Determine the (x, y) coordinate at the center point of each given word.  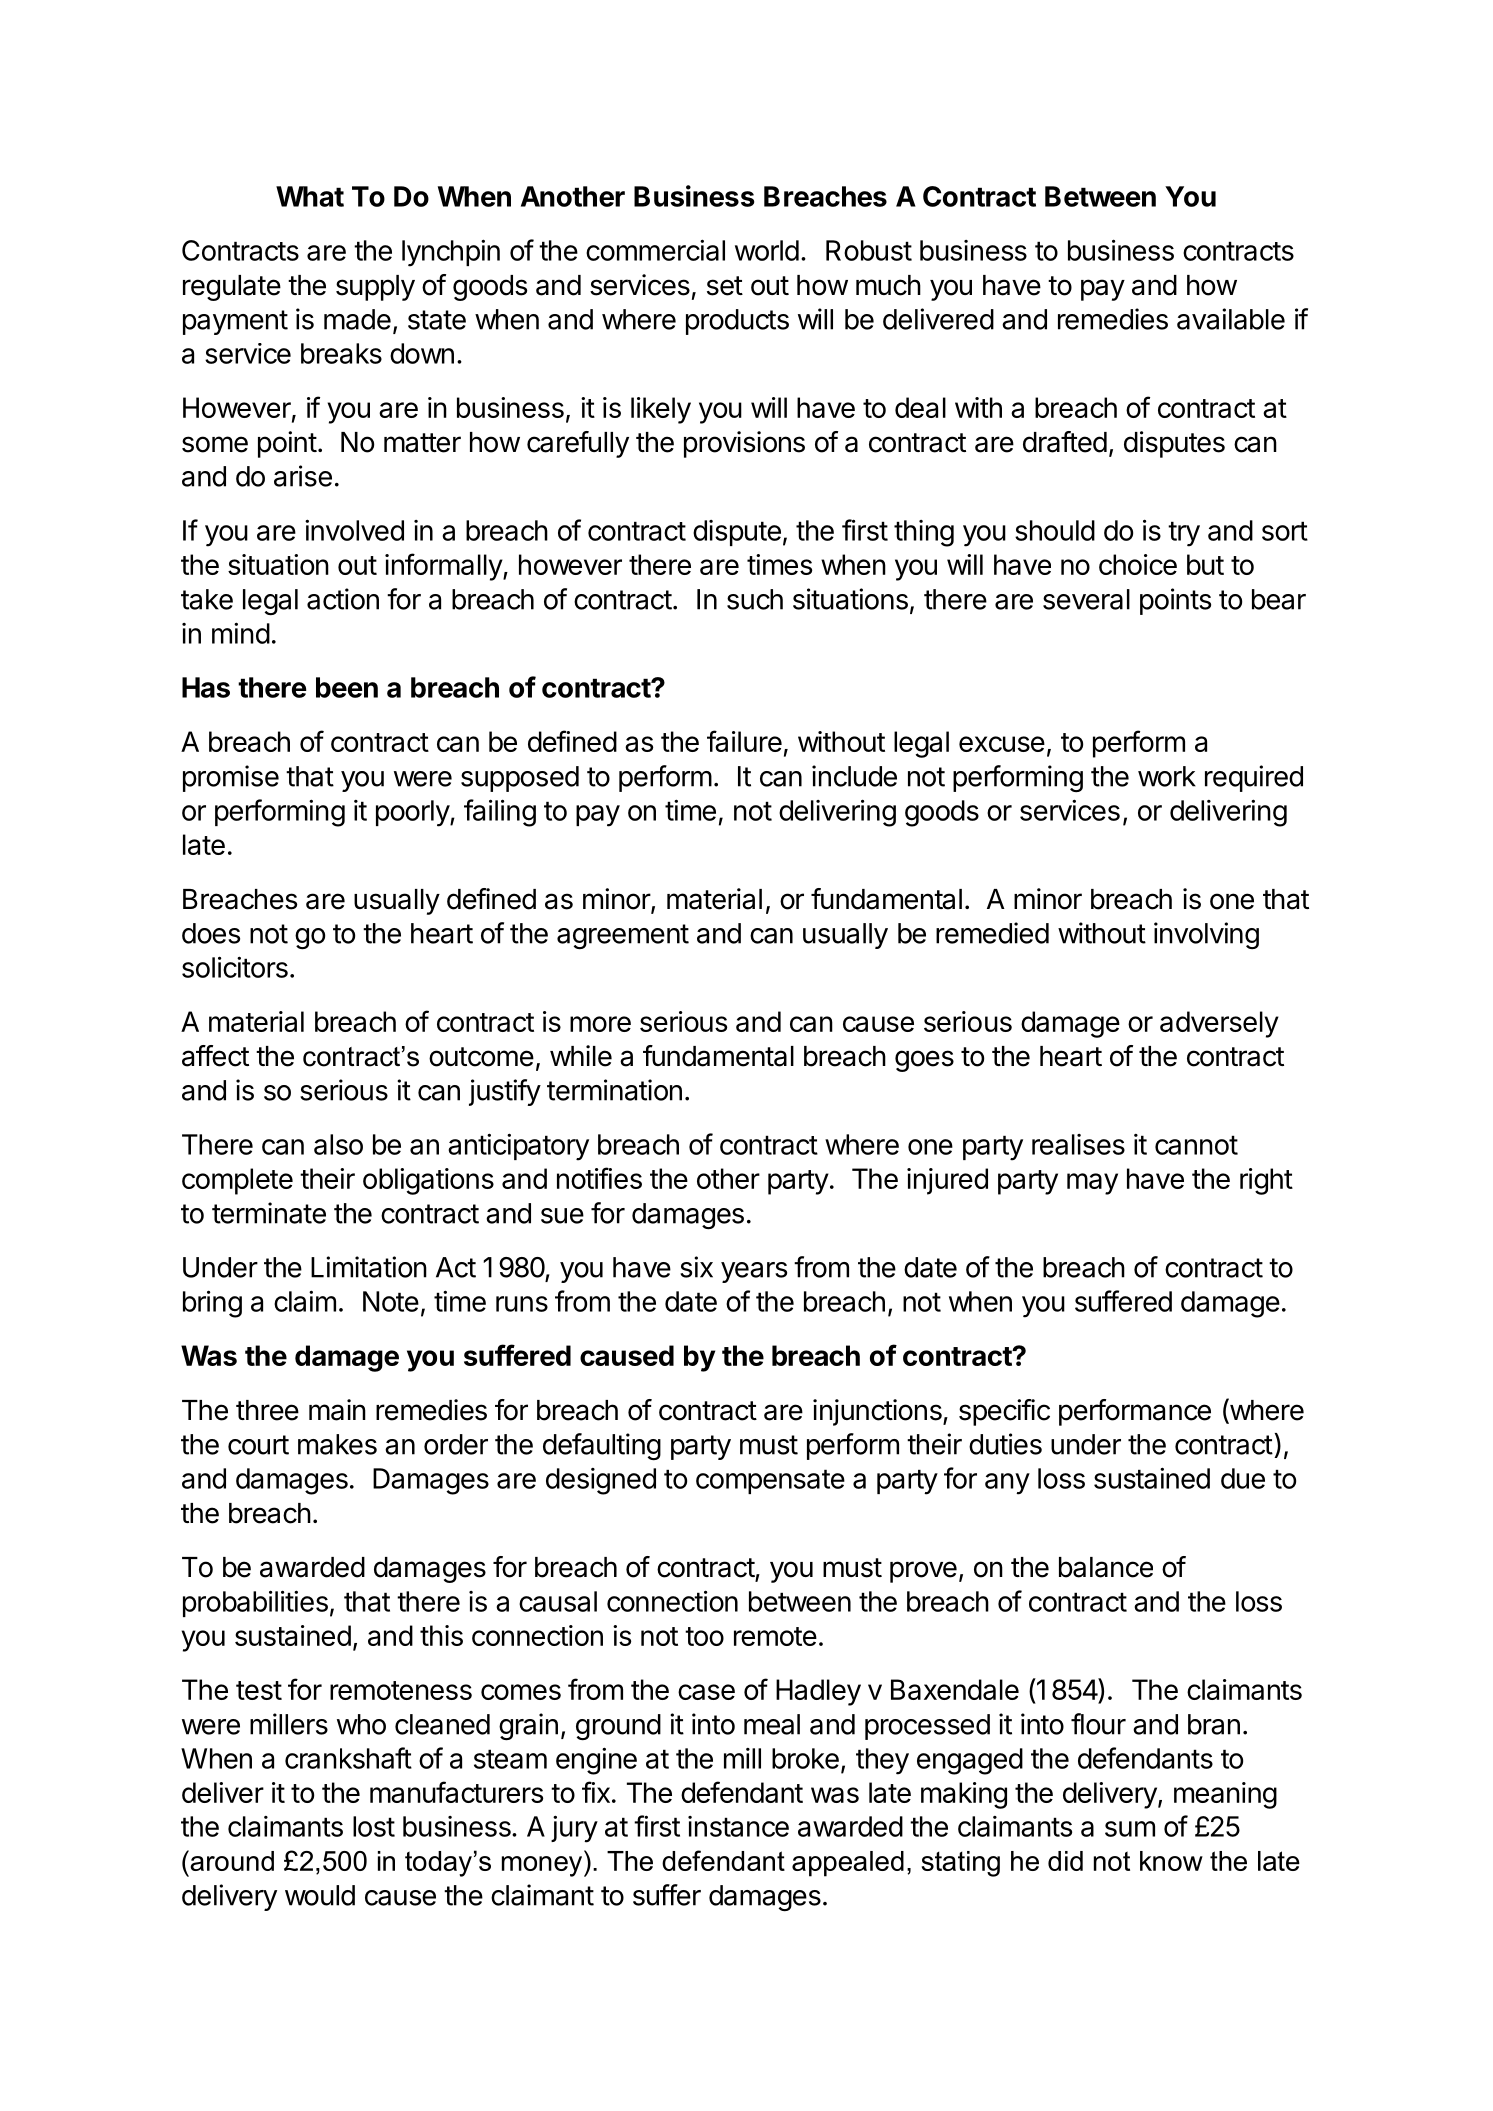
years (754, 1272)
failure (744, 741)
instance (738, 1826)
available (1231, 319)
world (767, 250)
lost (374, 1826)
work (1167, 776)
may (1092, 1184)
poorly (413, 813)
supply (375, 288)
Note (391, 1301)
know (1171, 1861)
